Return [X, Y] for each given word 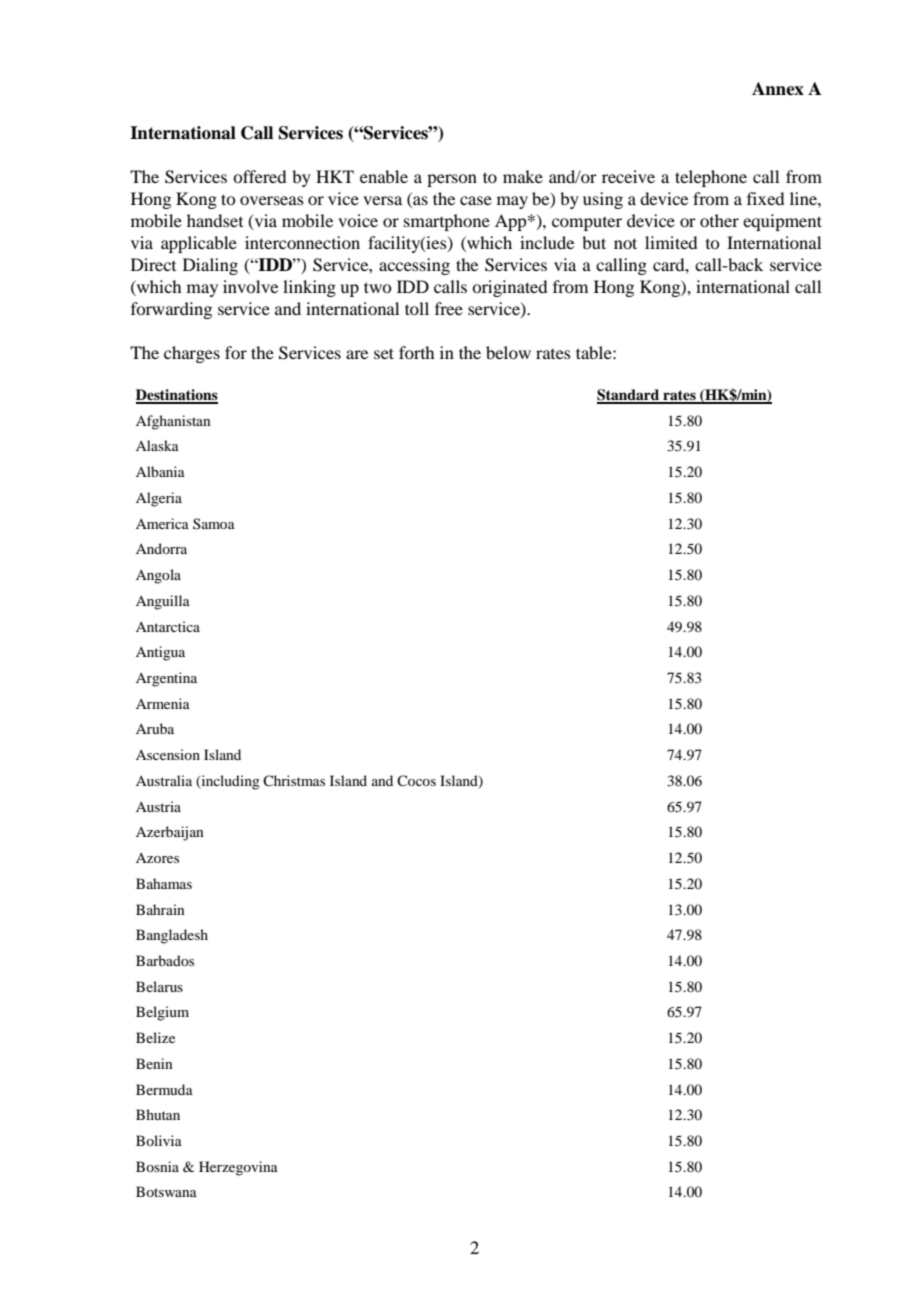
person [452, 180]
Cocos [416, 780]
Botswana [166, 1191]
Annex [778, 89]
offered [259, 176]
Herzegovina [238, 1168]
